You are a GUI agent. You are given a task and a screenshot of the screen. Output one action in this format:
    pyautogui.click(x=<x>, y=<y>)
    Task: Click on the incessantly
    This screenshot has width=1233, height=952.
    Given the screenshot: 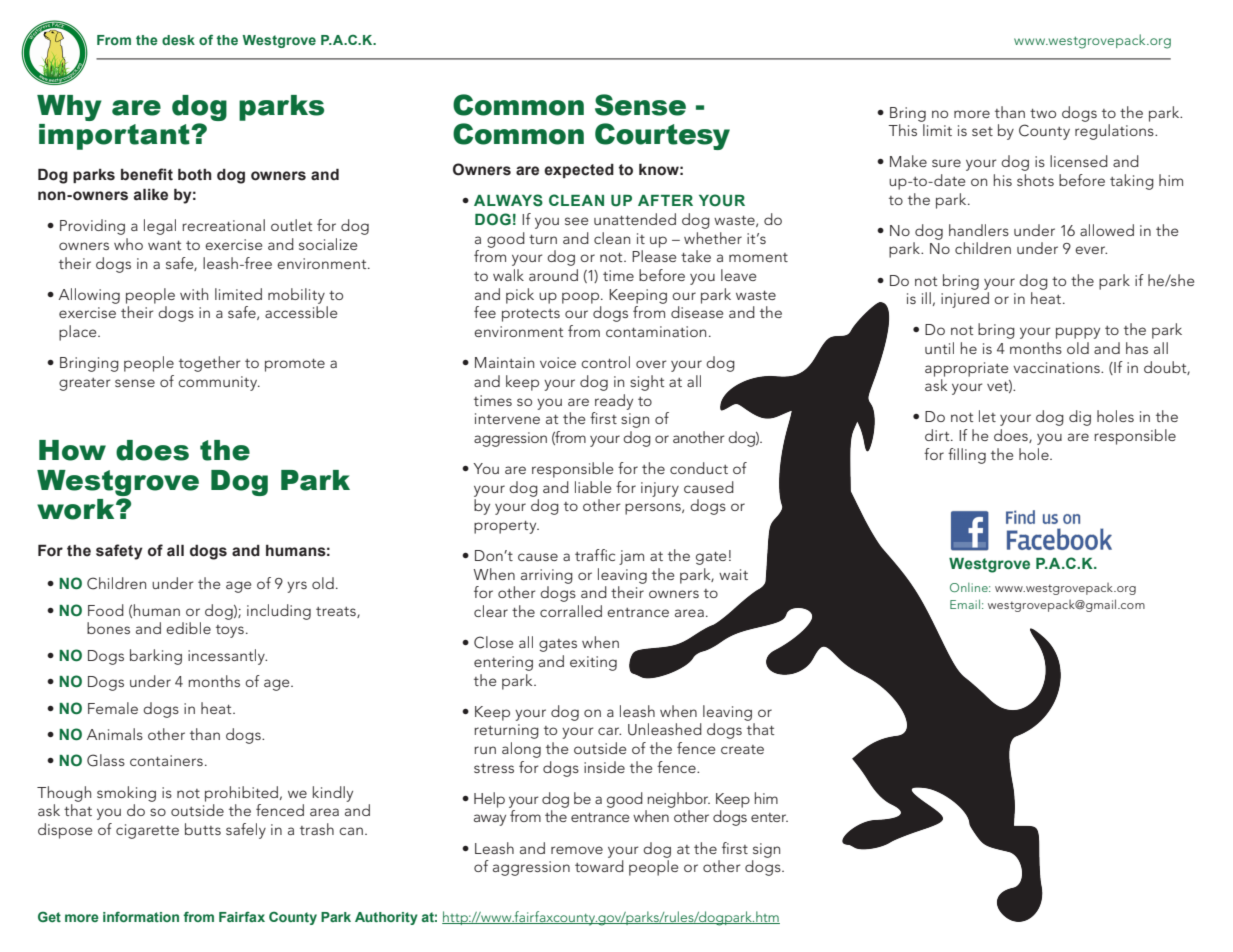 What is the action you would take?
    pyautogui.click(x=227, y=657)
